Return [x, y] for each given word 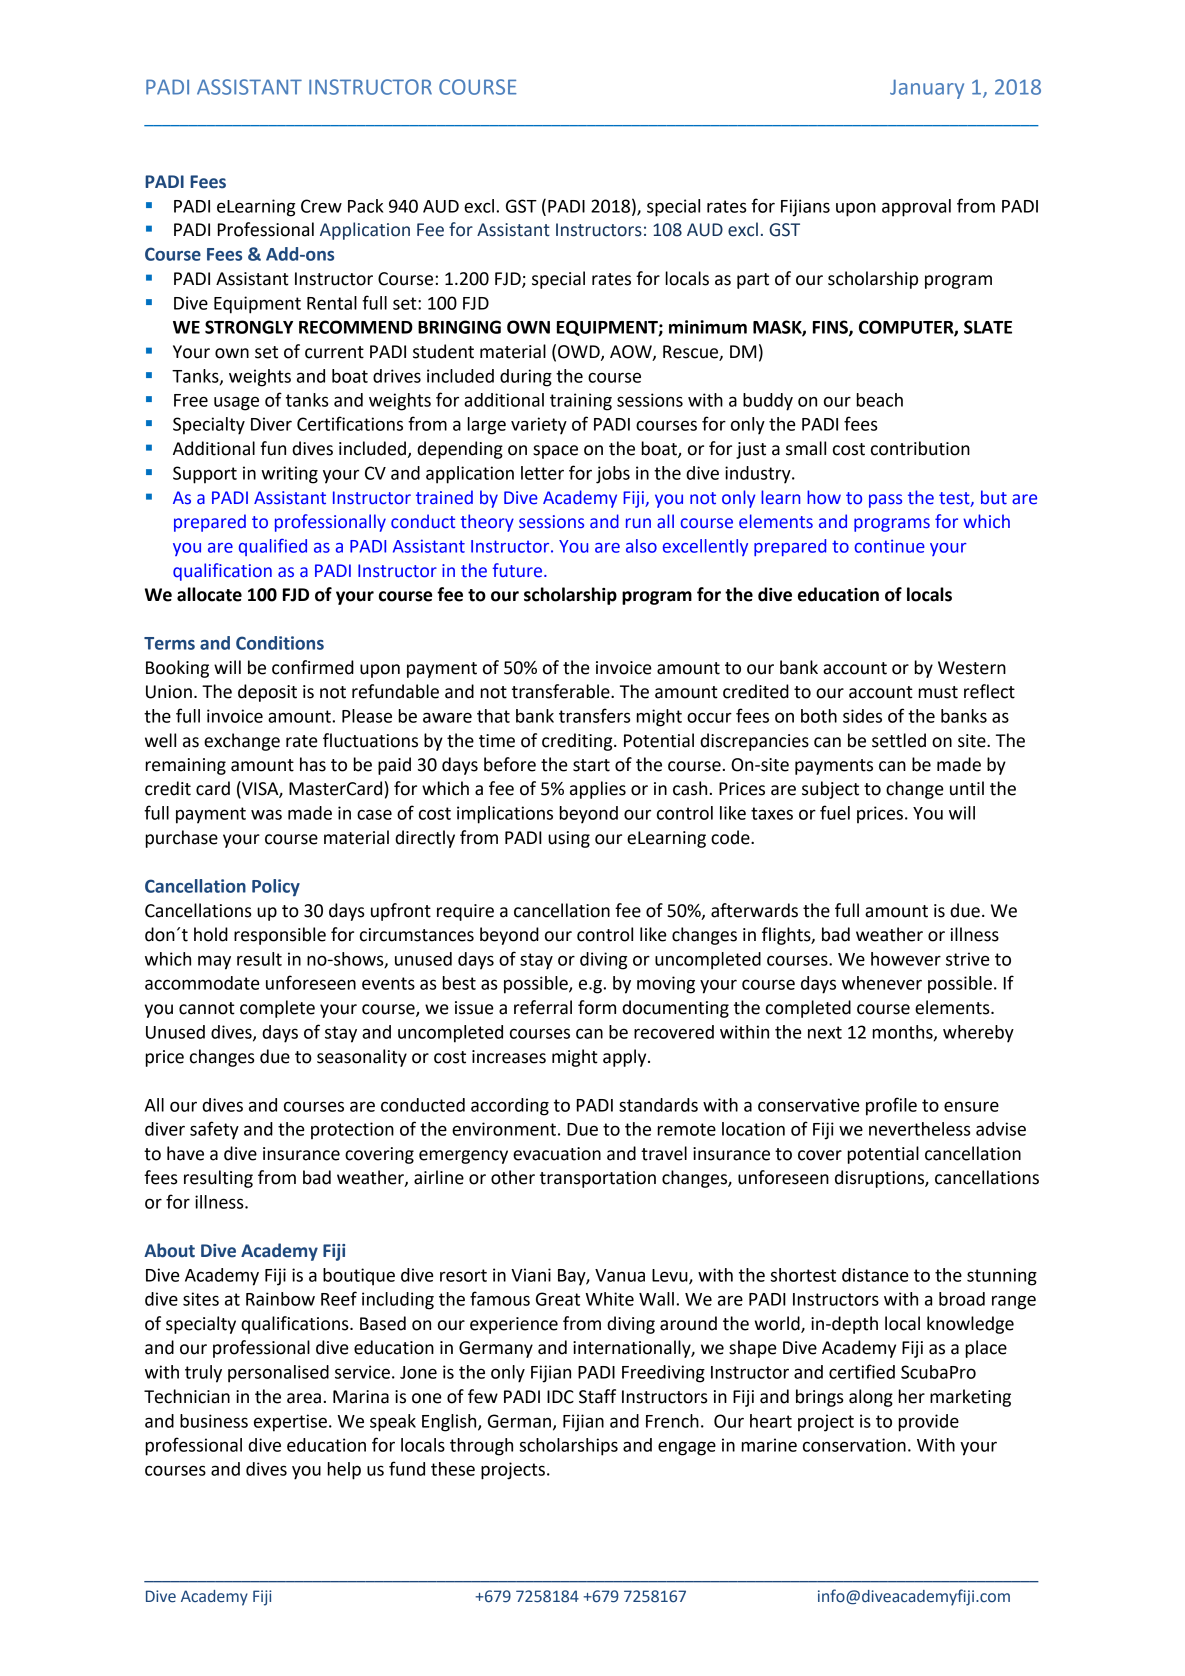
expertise [290, 1423]
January [927, 89]
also [641, 546]
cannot [207, 1008]
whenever [882, 983]
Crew [321, 206]
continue [889, 546]
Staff [597, 1396]
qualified [273, 547]
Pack [365, 206]
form [597, 1007]
